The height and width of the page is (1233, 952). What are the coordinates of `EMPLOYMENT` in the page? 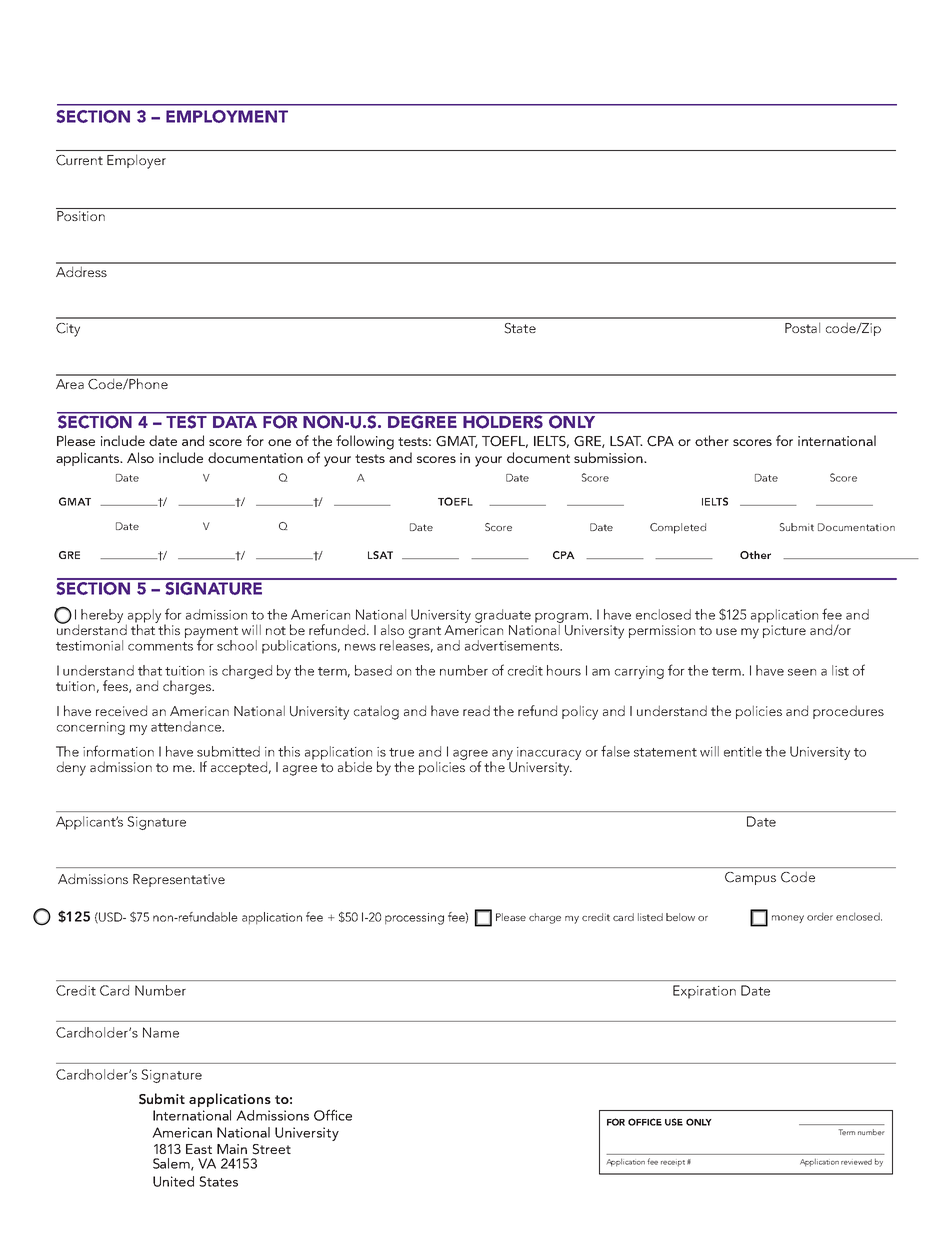 It's located at (227, 116).
